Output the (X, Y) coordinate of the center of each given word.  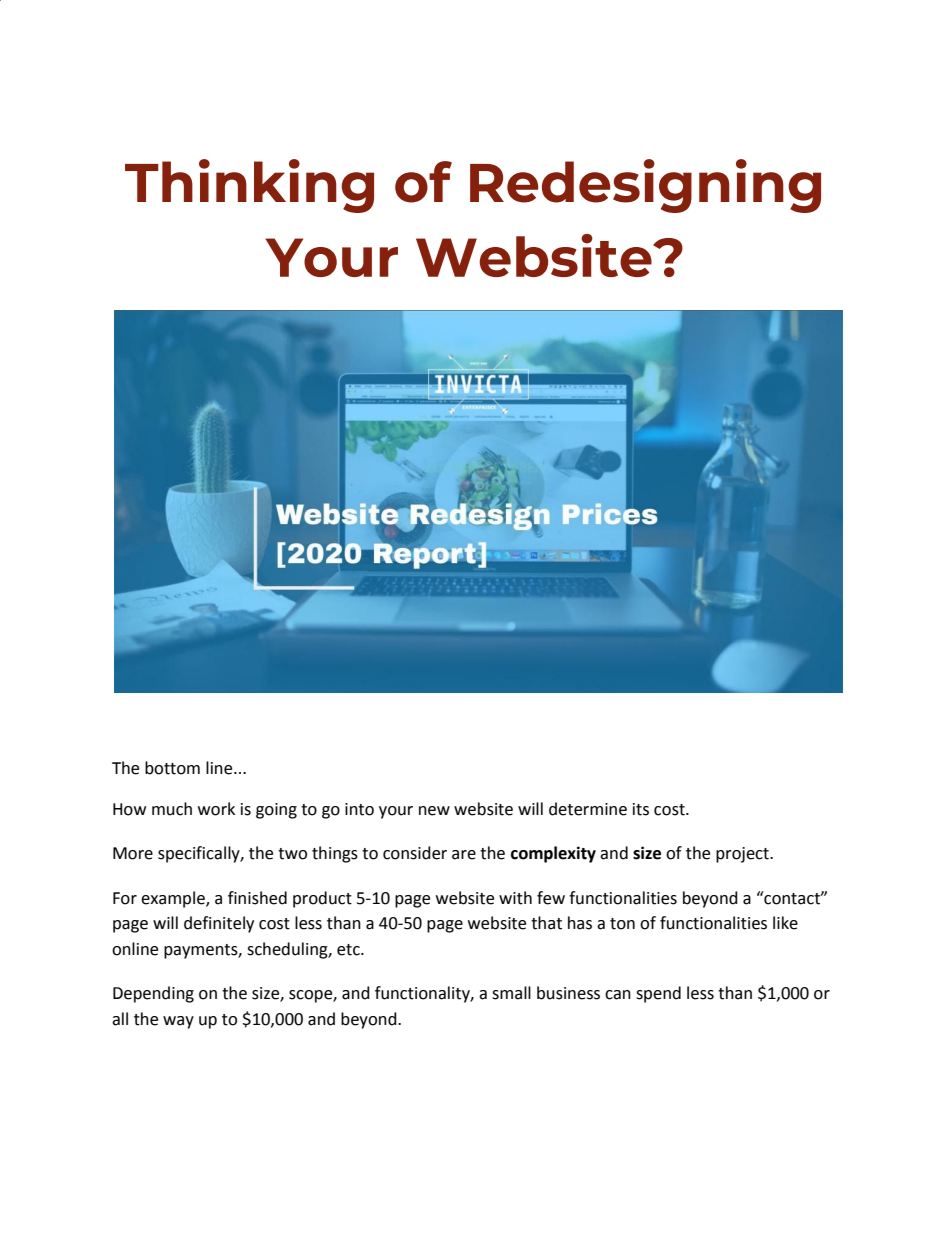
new (434, 811)
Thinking (249, 186)
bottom (172, 768)
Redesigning (645, 186)
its (641, 809)
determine (588, 809)
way (178, 1022)
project (743, 855)
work (216, 809)
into (359, 809)
